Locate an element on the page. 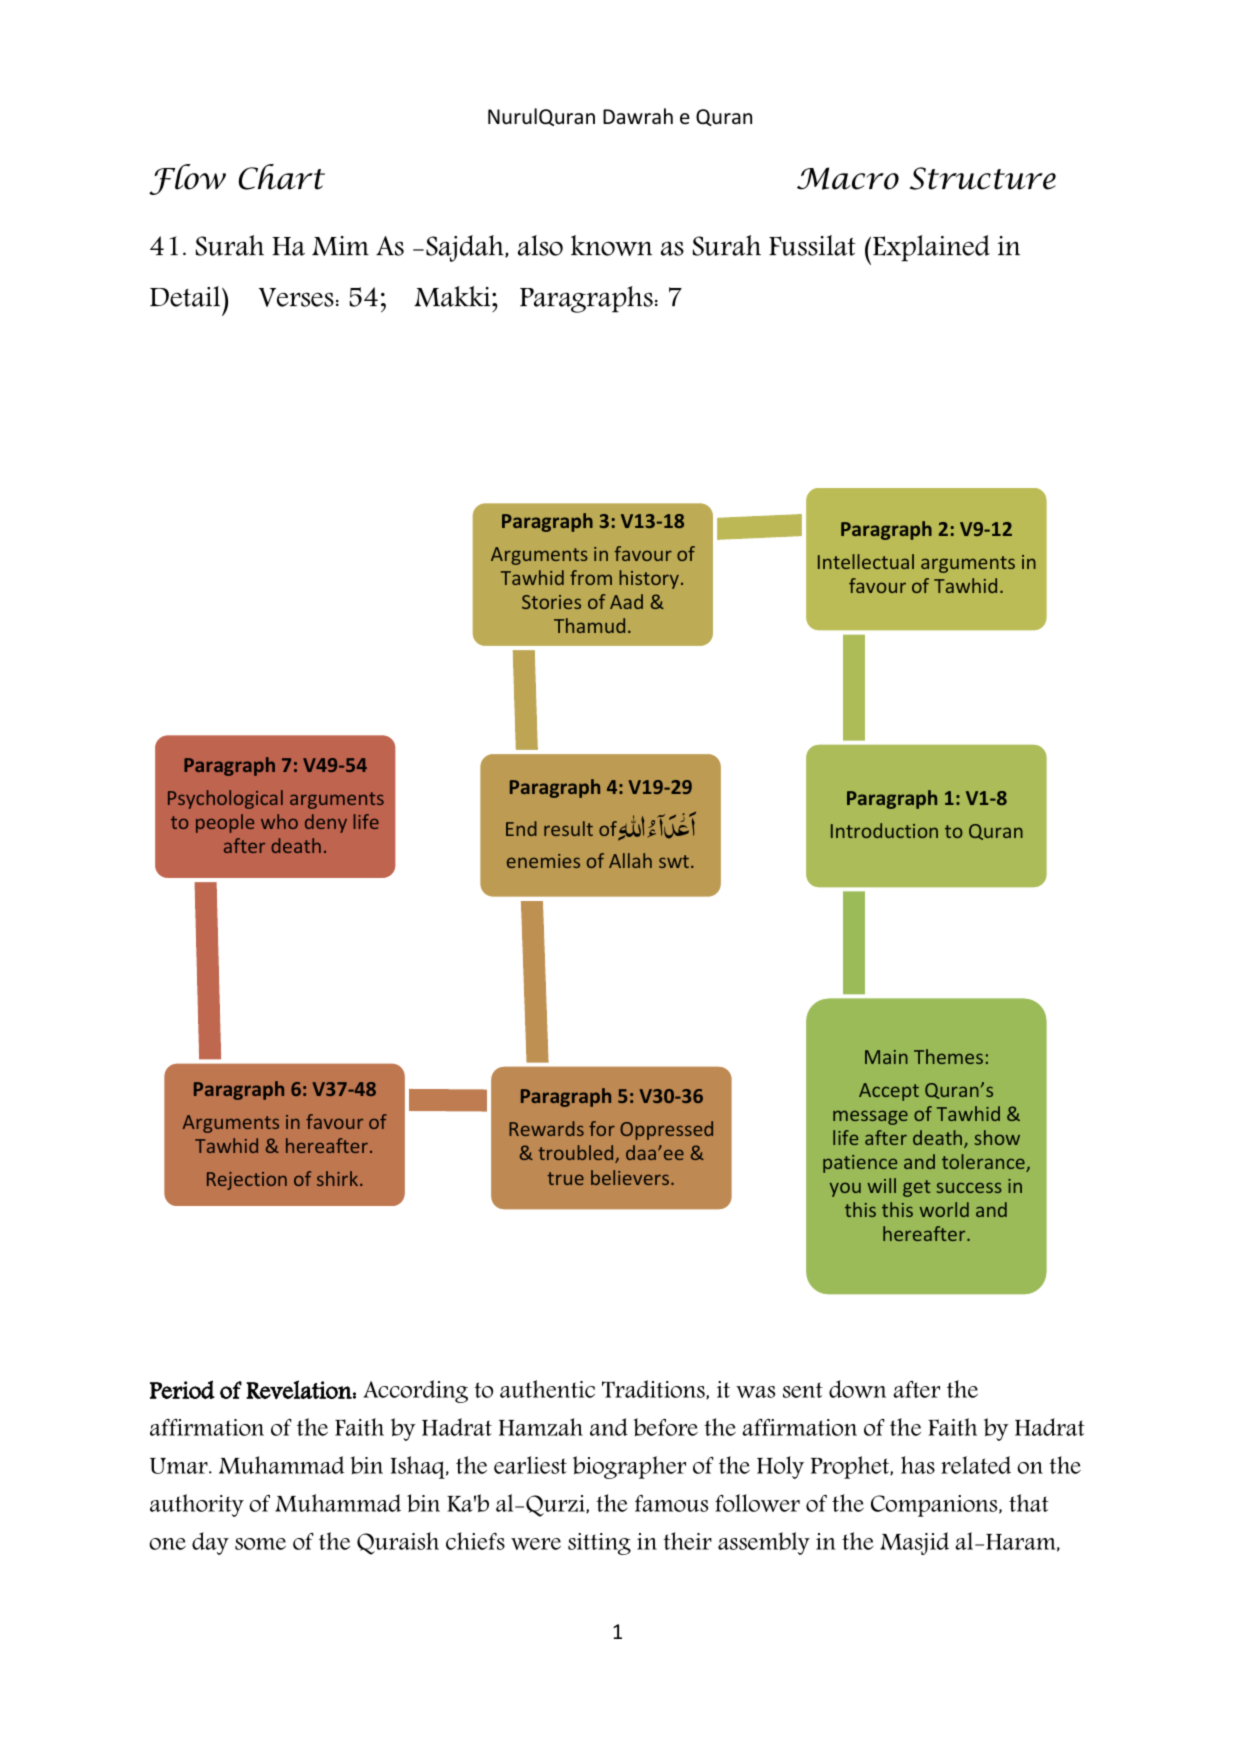 Image resolution: width=1235 pixels, height=1747 pixels. sitting is located at coordinates (599, 1544).
